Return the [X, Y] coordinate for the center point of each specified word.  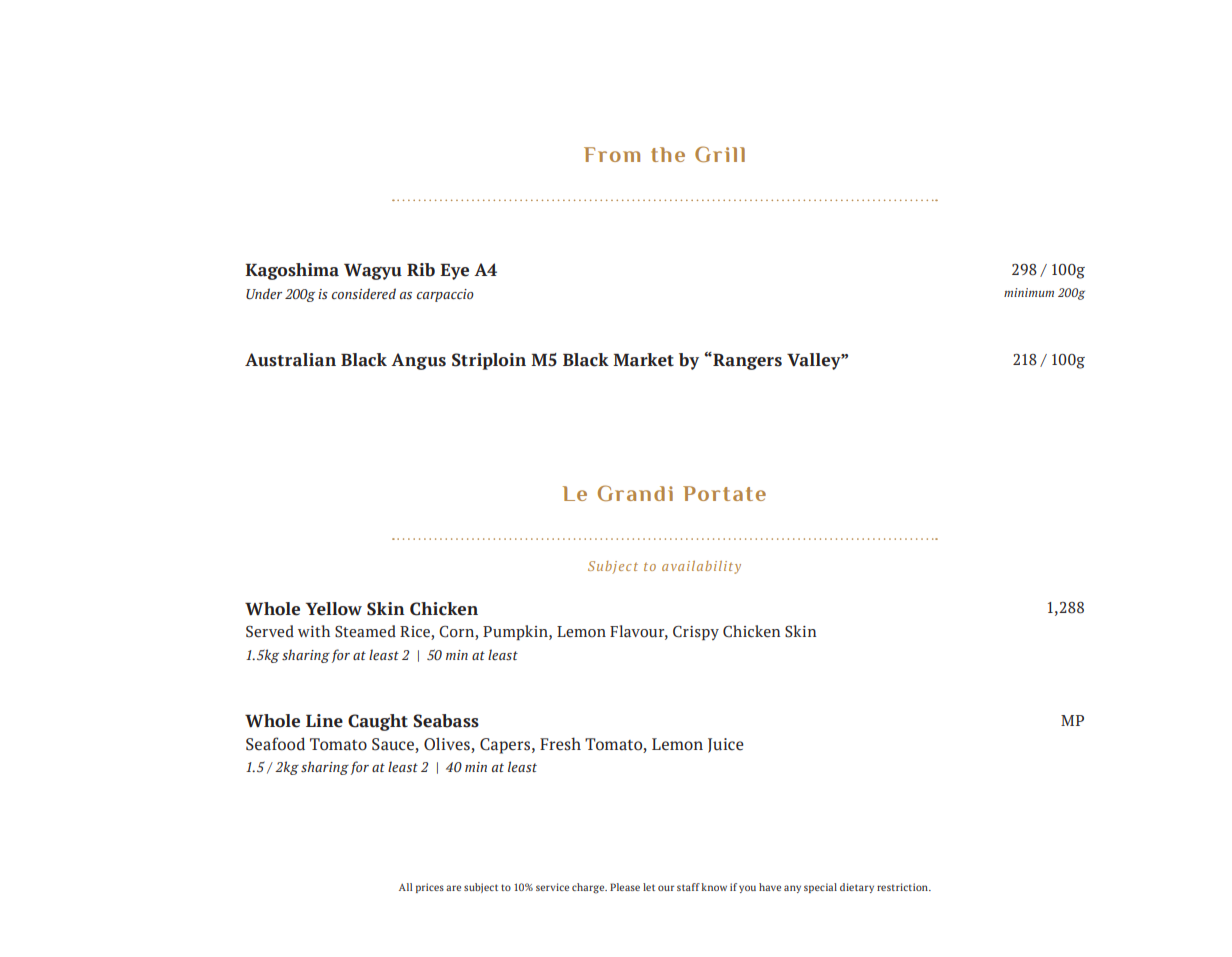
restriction [903, 887]
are [453, 888]
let [649, 887]
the [668, 154]
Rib [421, 270]
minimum [1029, 292]
